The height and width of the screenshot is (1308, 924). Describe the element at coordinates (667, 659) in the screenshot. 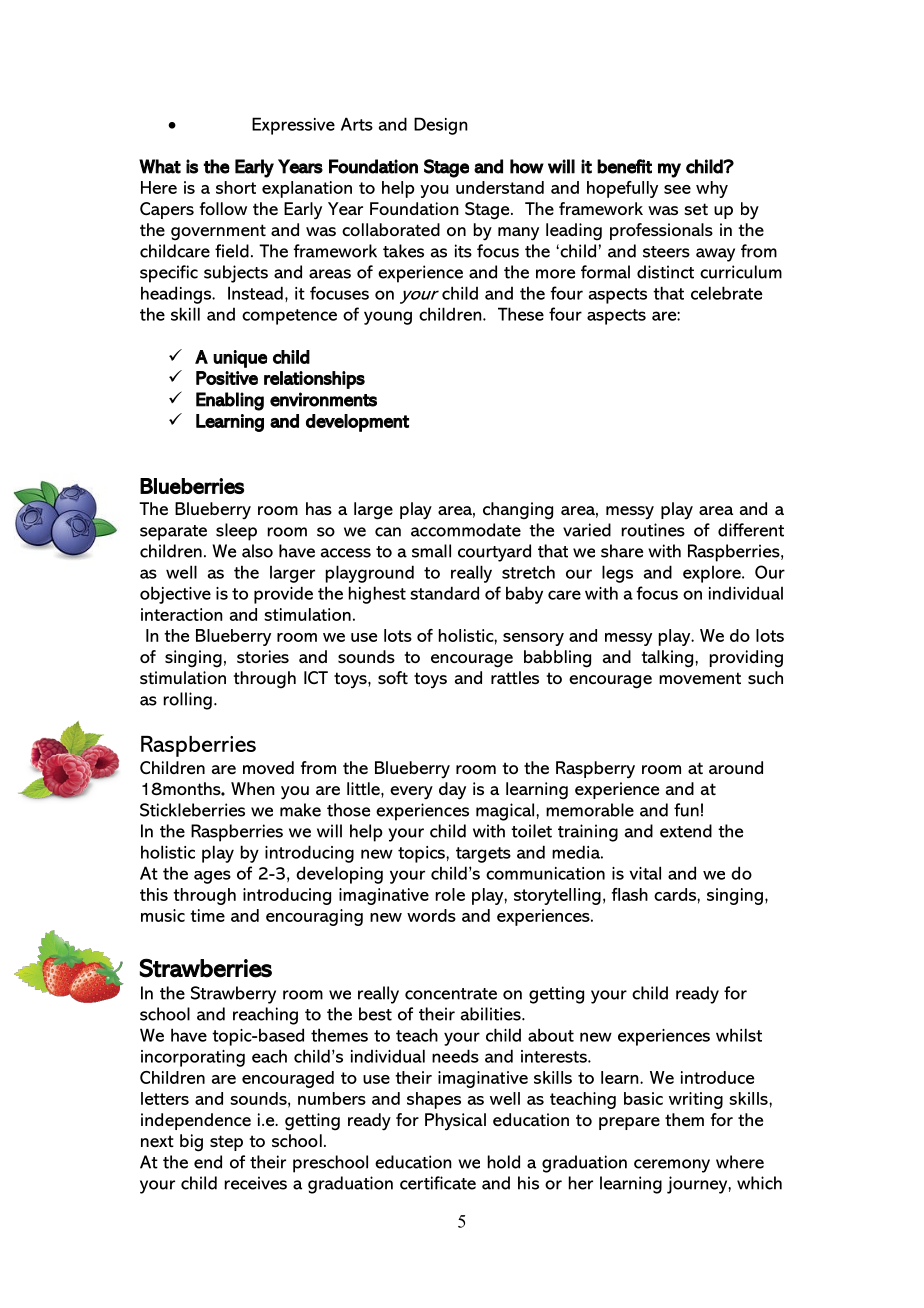

I see `talking` at that location.
